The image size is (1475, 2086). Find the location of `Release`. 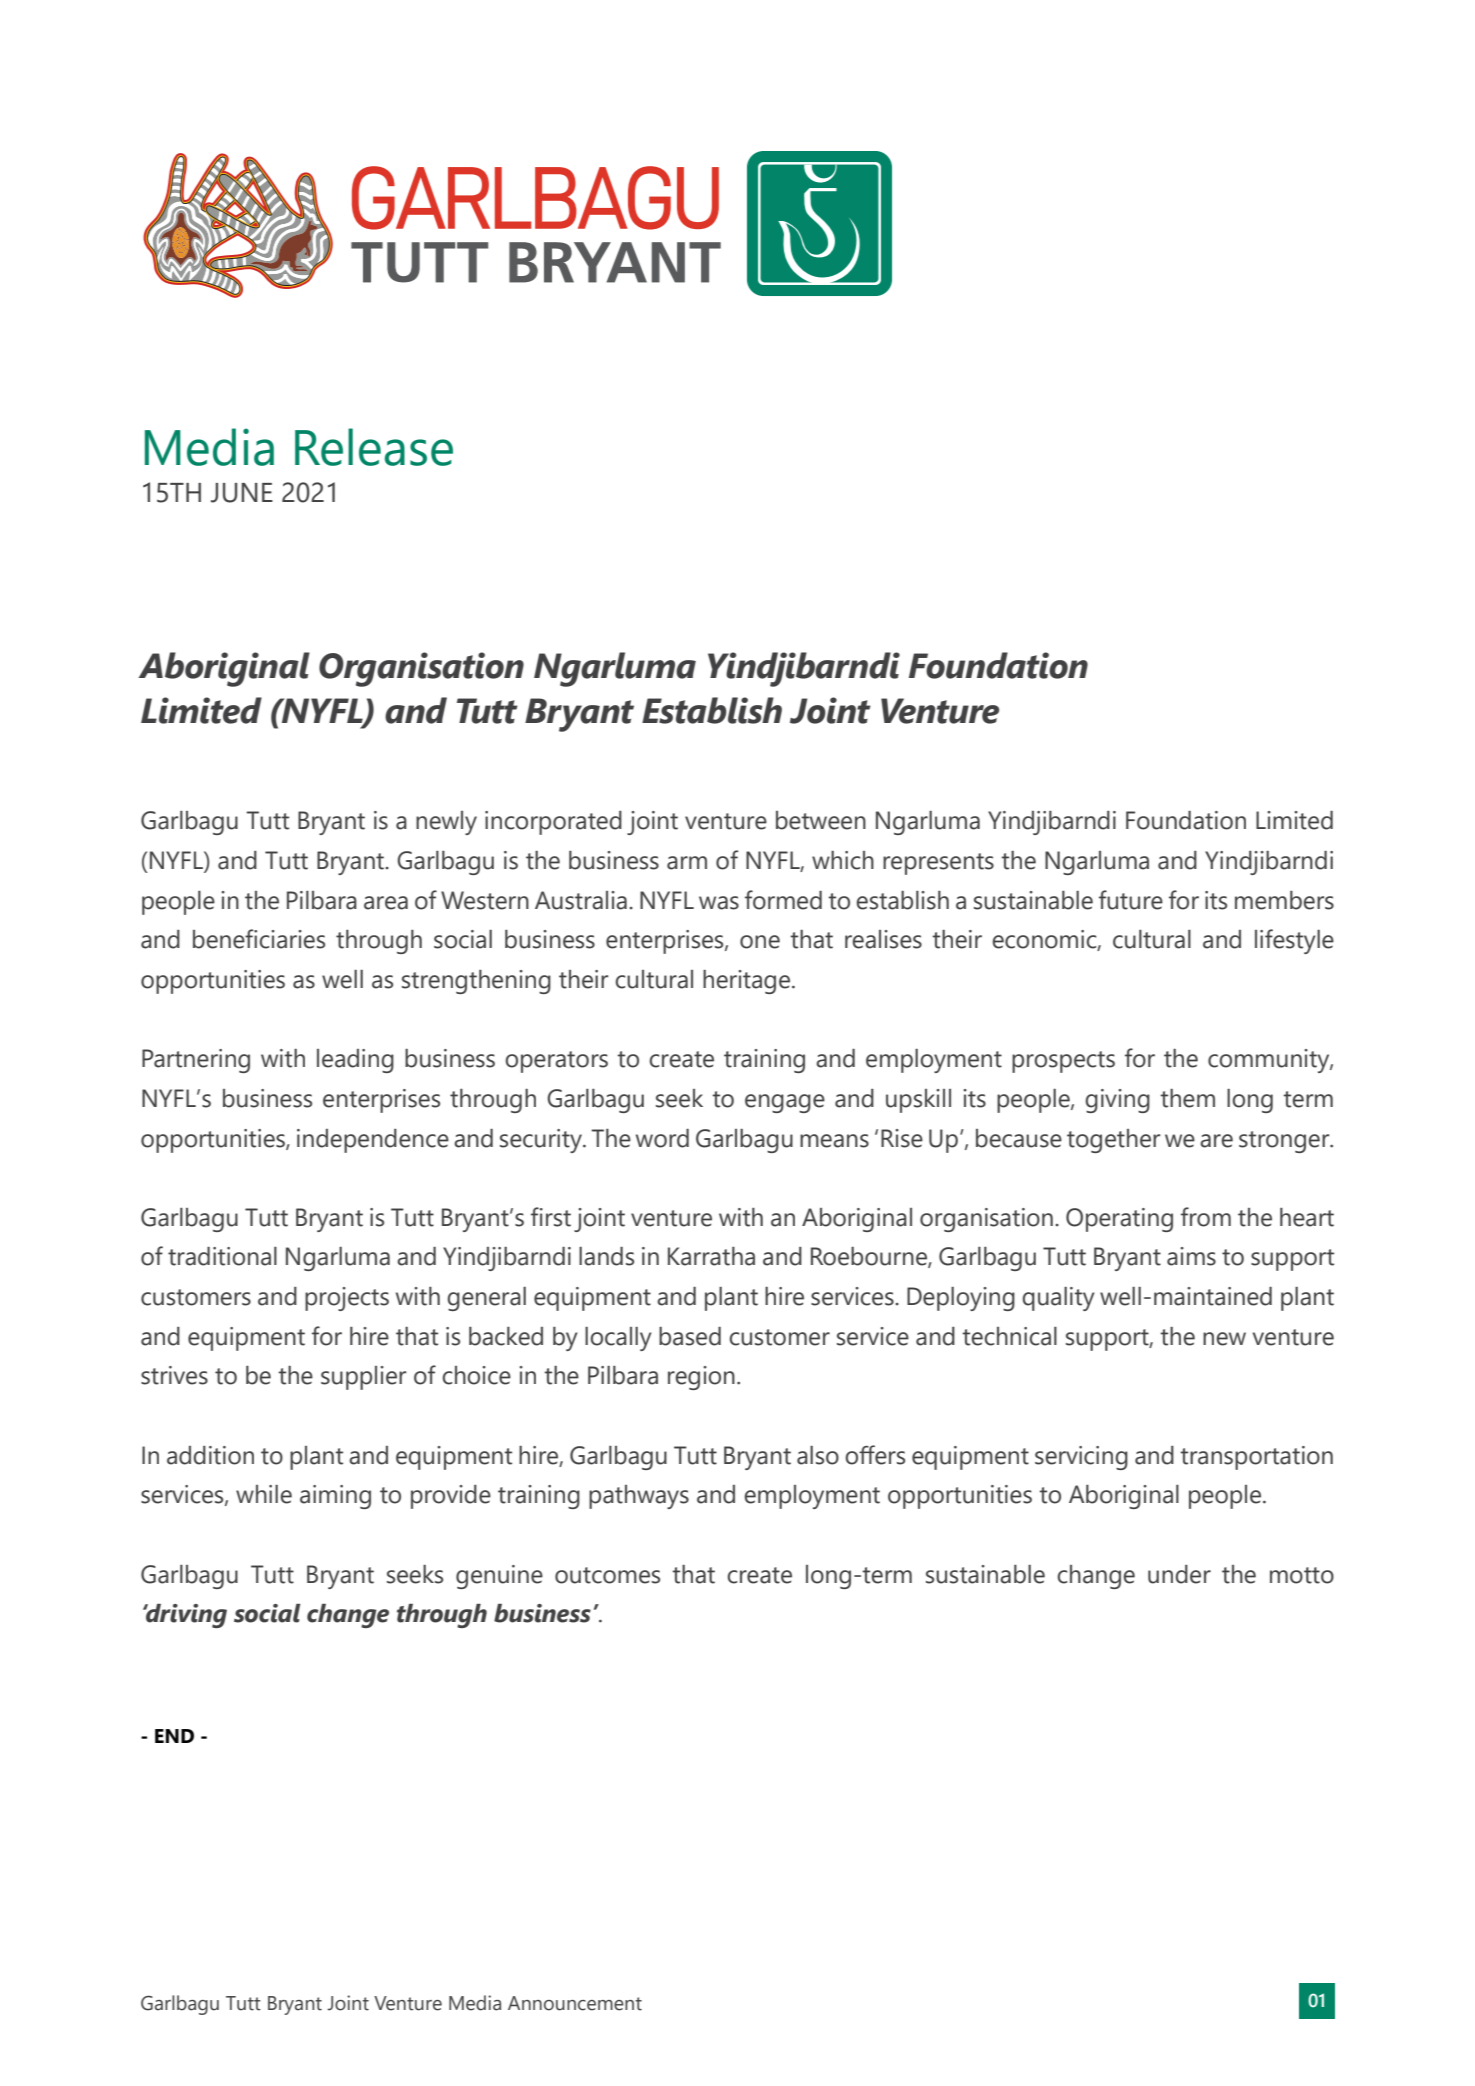

Release is located at coordinates (374, 447).
